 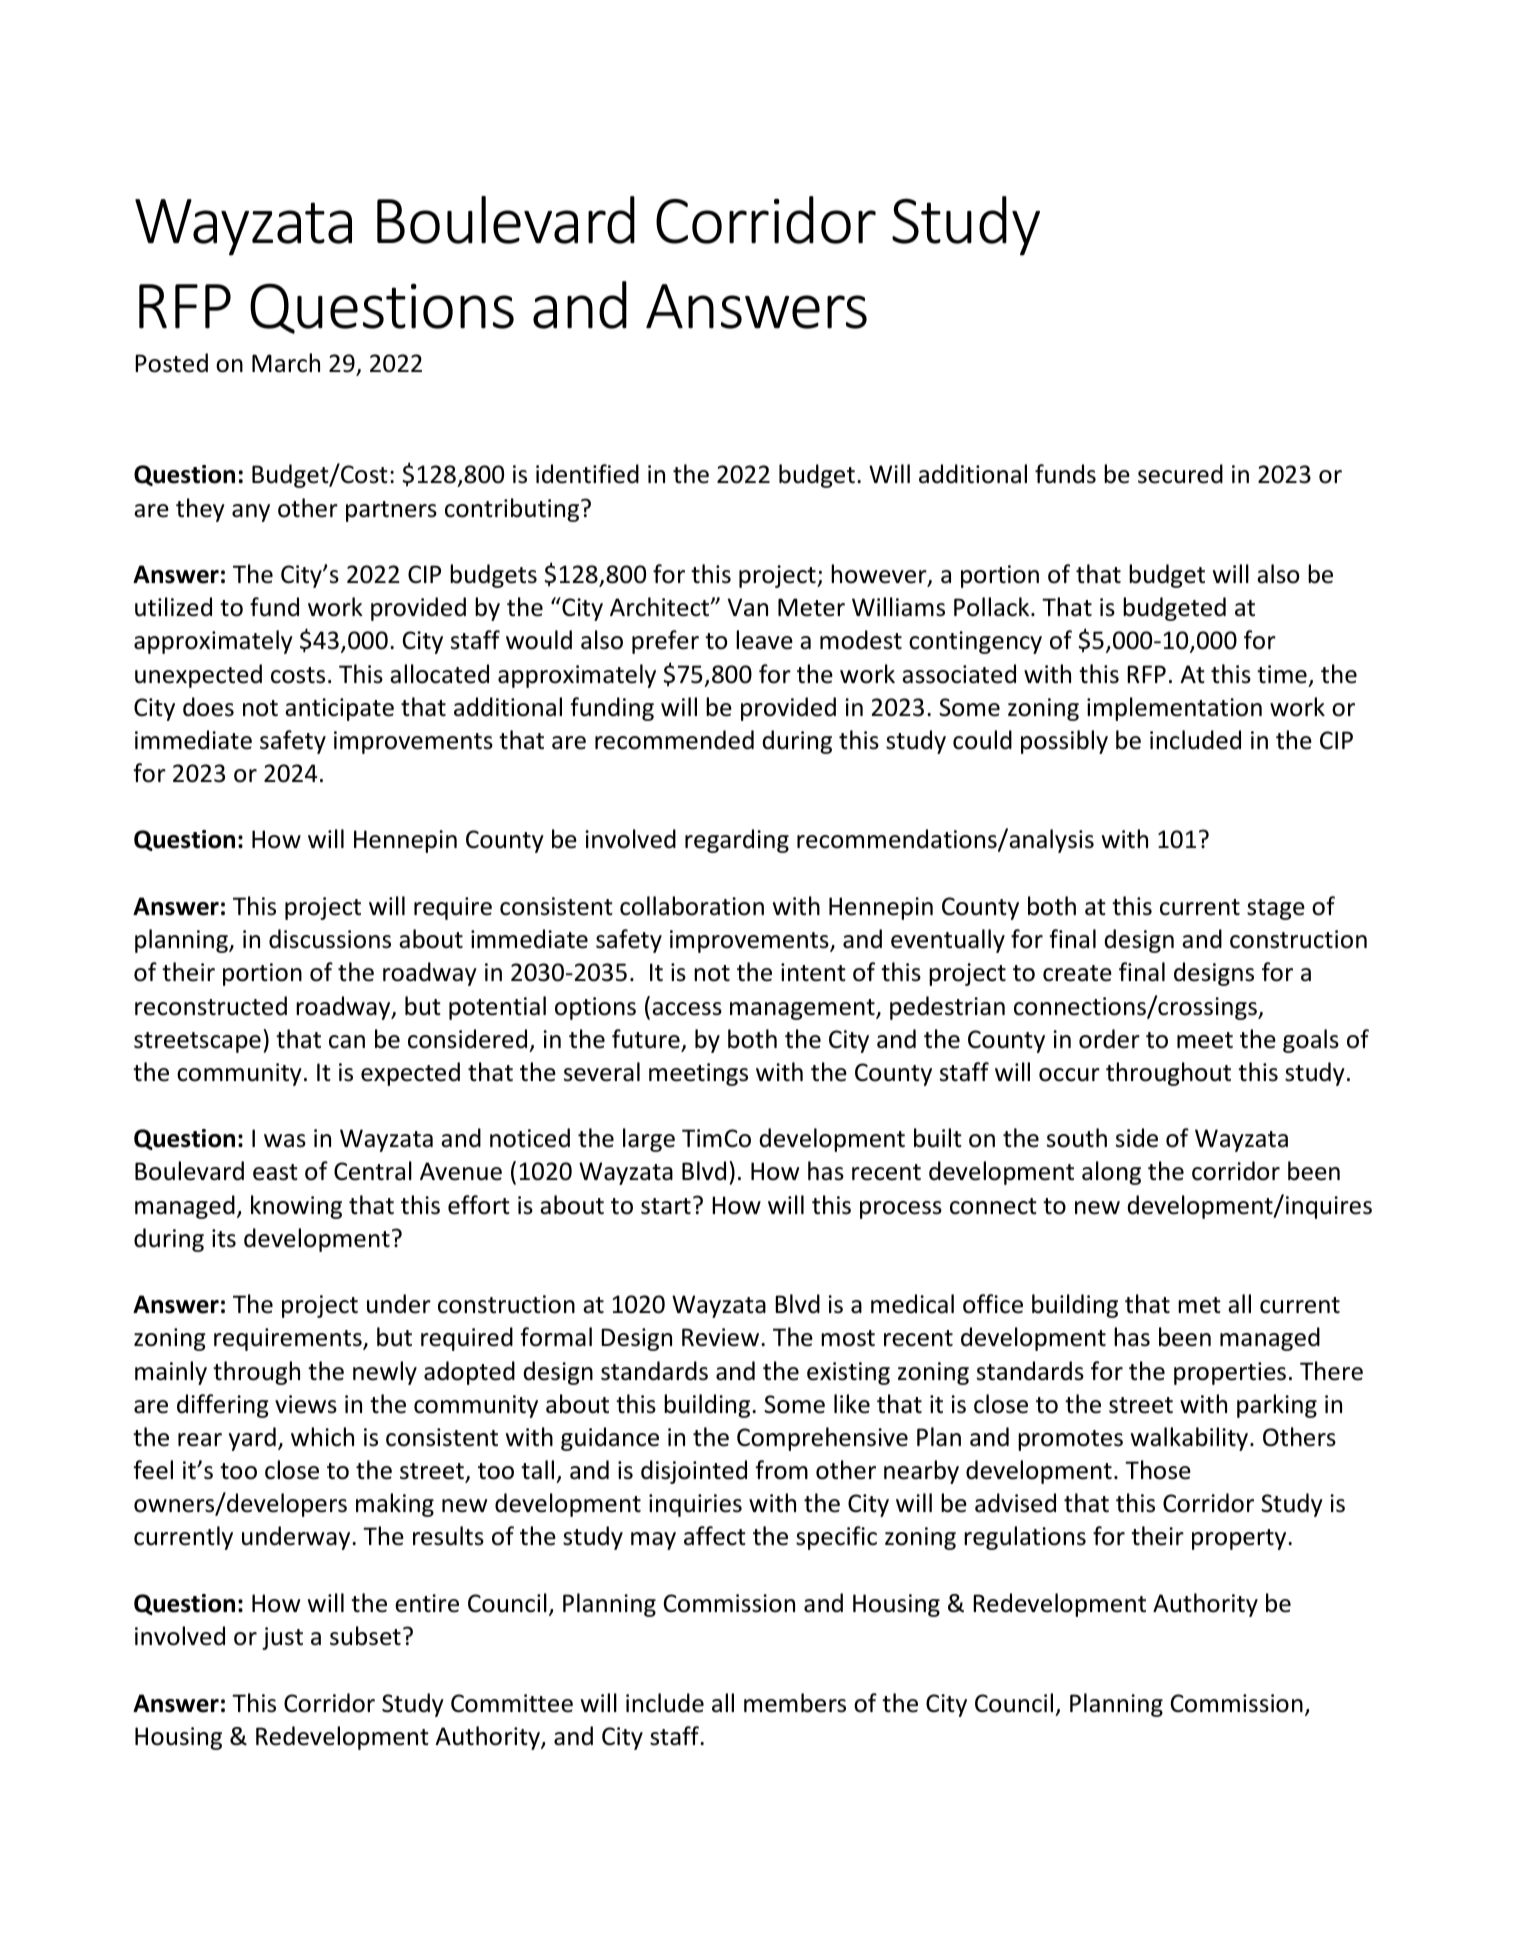 What do you see at coordinates (282, 1638) in the page?
I see `just` at bounding box center [282, 1638].
